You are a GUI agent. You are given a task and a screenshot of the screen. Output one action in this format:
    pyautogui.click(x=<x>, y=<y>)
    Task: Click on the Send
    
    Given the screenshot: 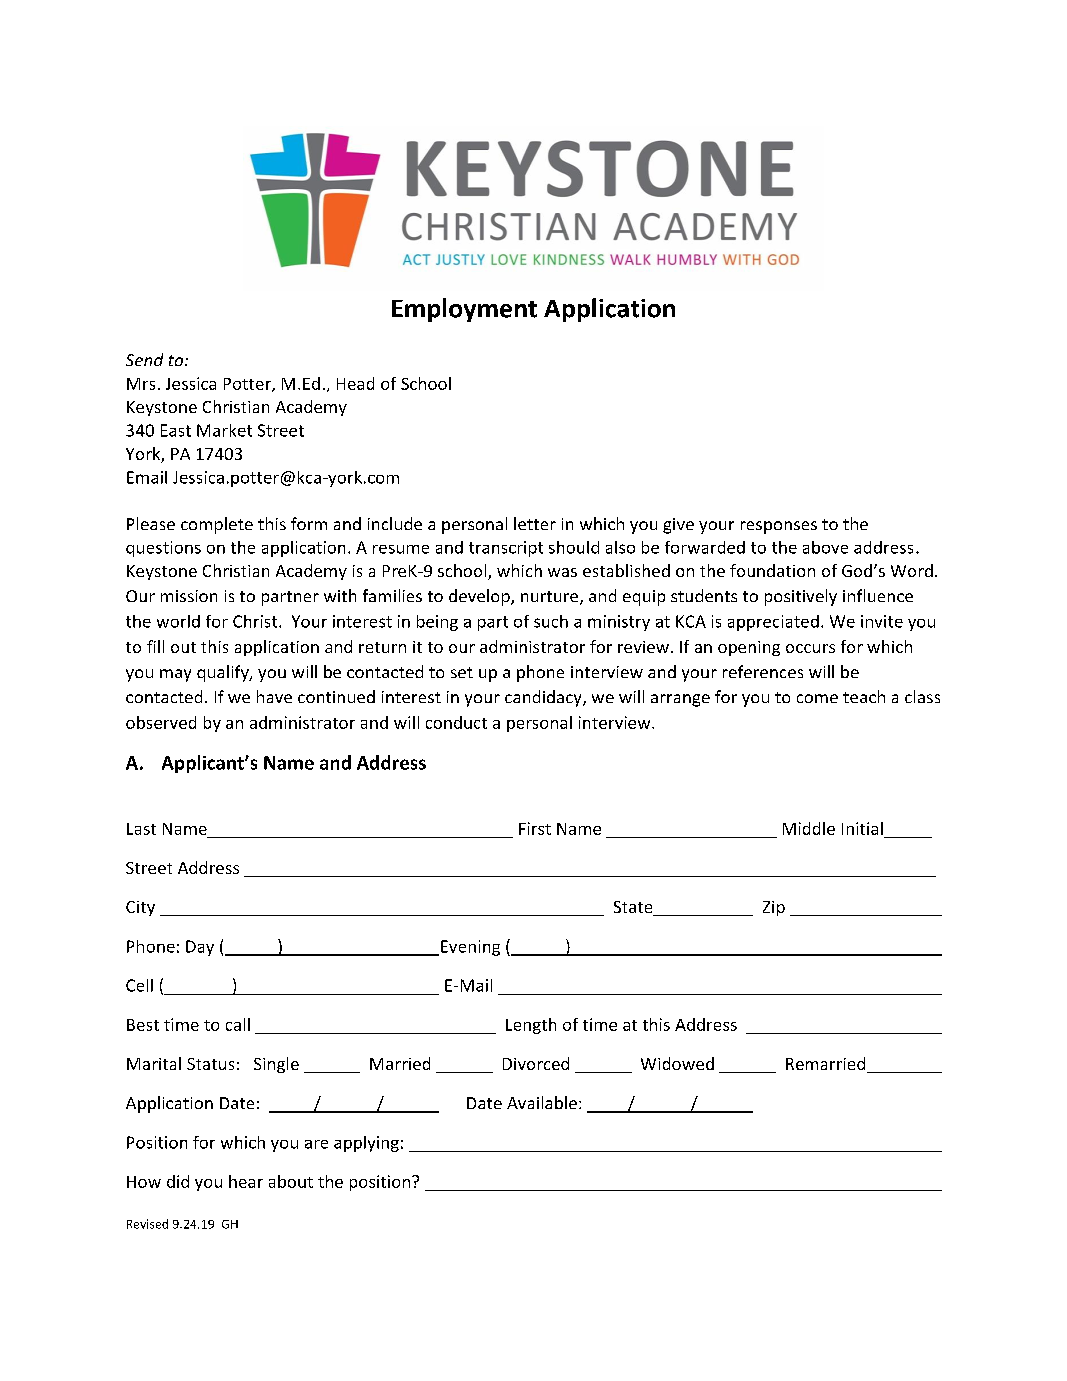 What is the action you would take?
    pyautogui.click(x=144, y=359)
